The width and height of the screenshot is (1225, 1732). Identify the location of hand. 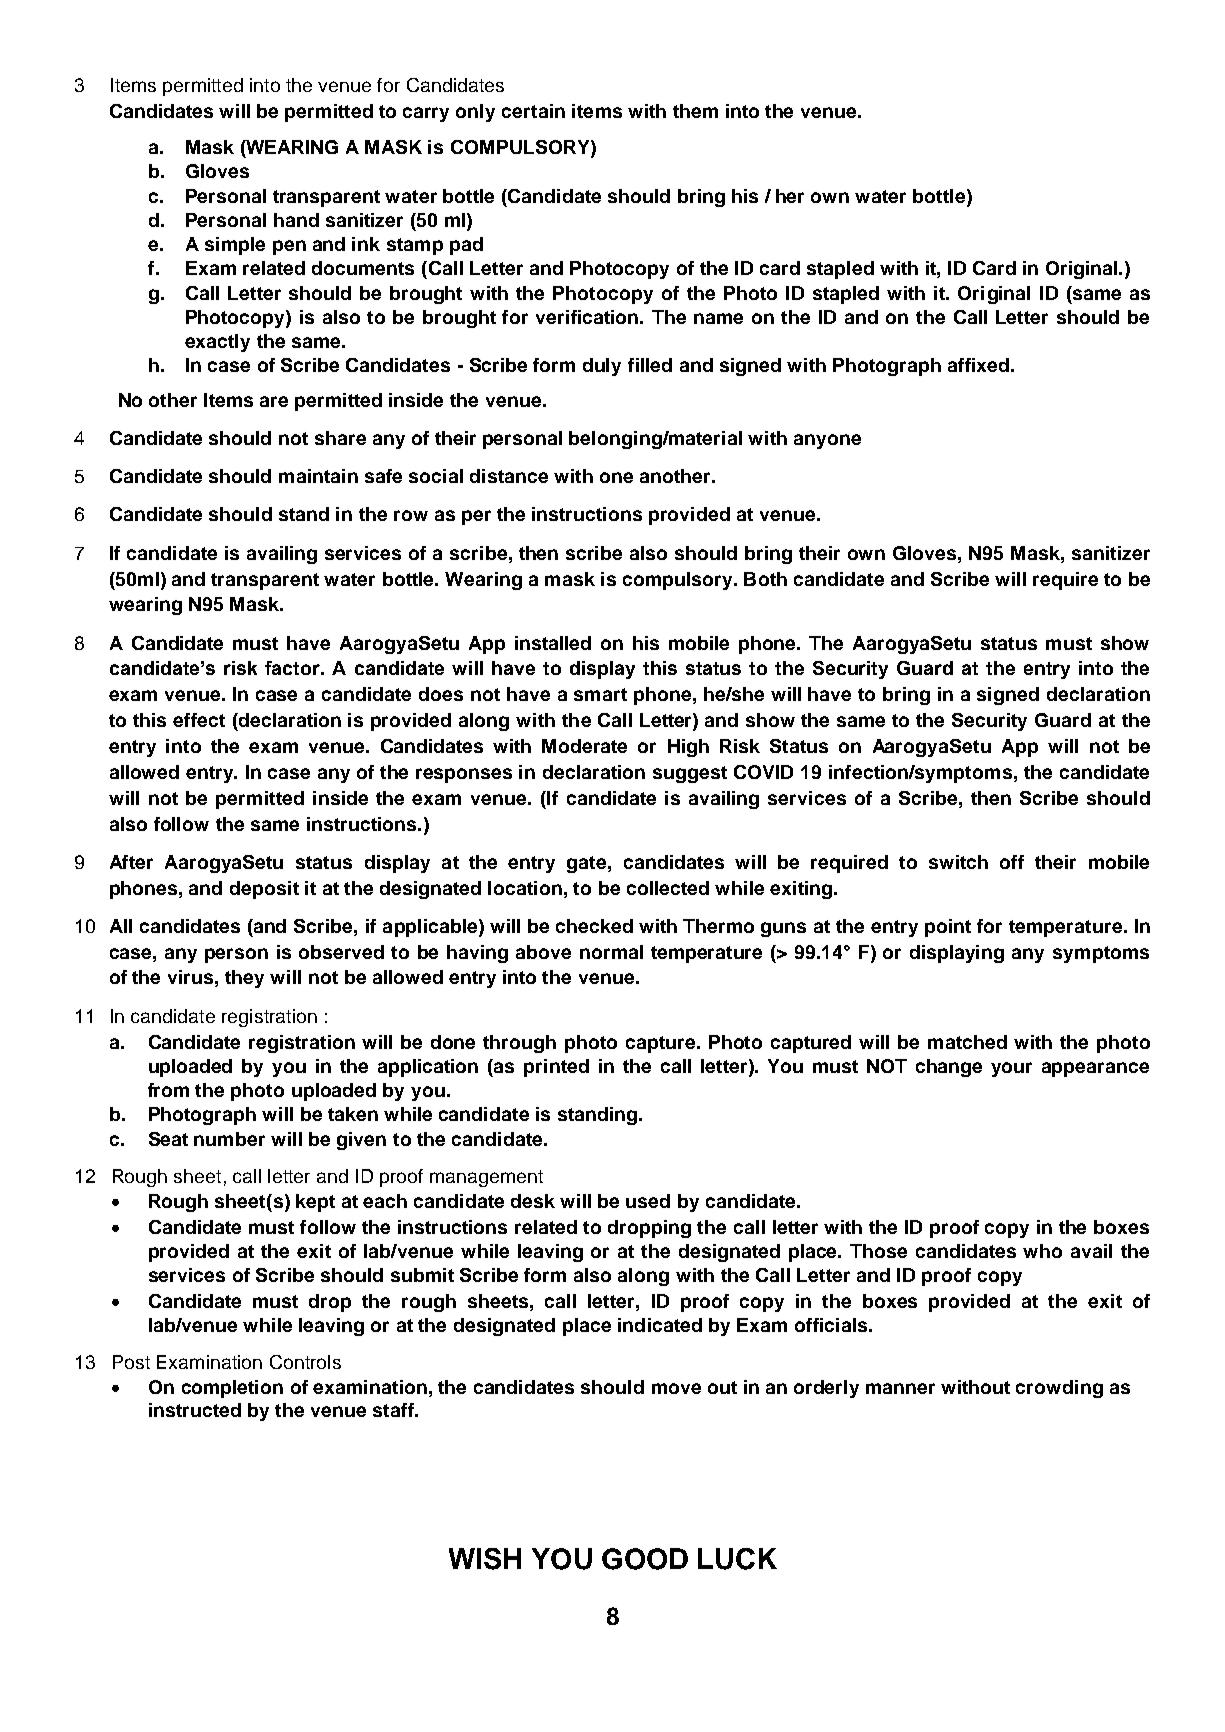
(296, 220).
